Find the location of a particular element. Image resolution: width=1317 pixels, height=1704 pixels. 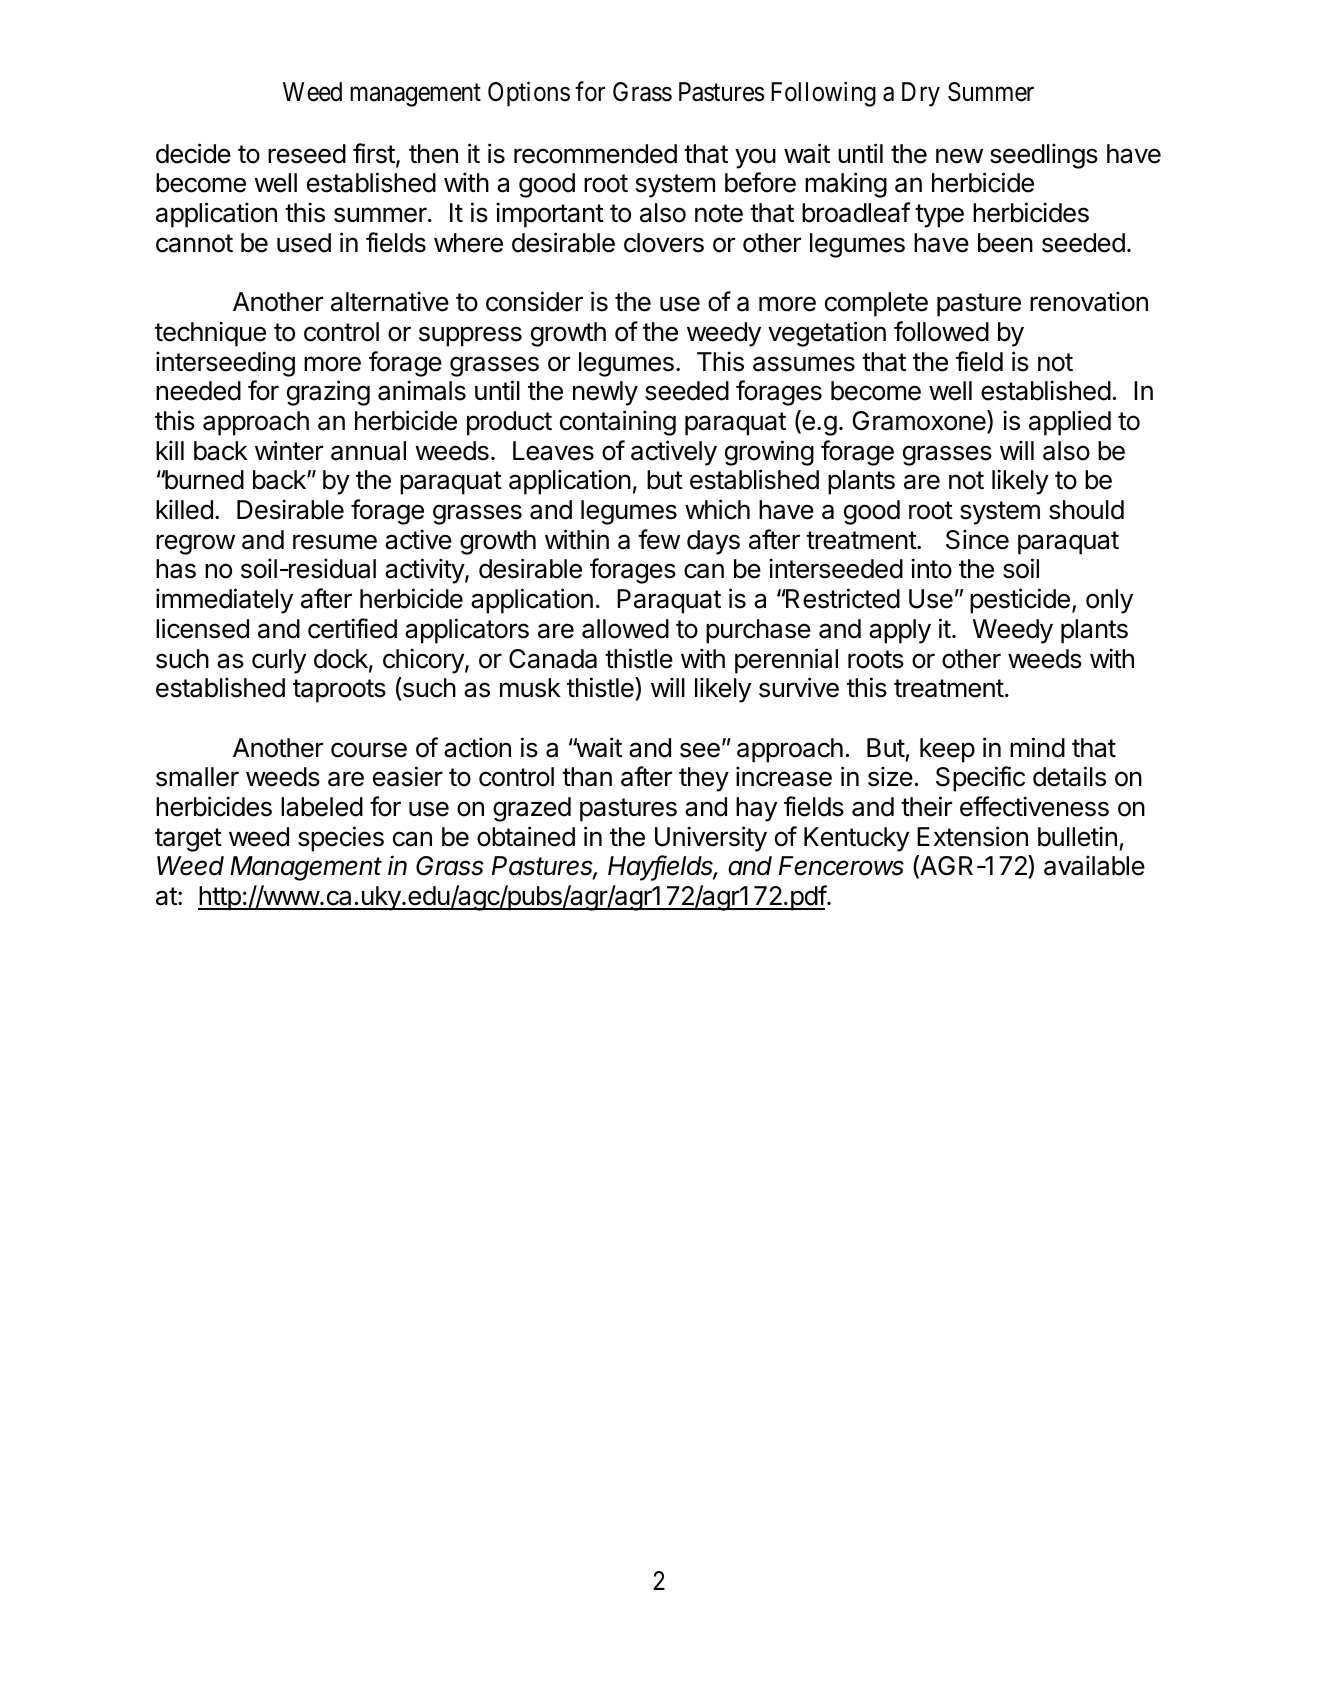

Dry is located at coordinates (921, 94).
